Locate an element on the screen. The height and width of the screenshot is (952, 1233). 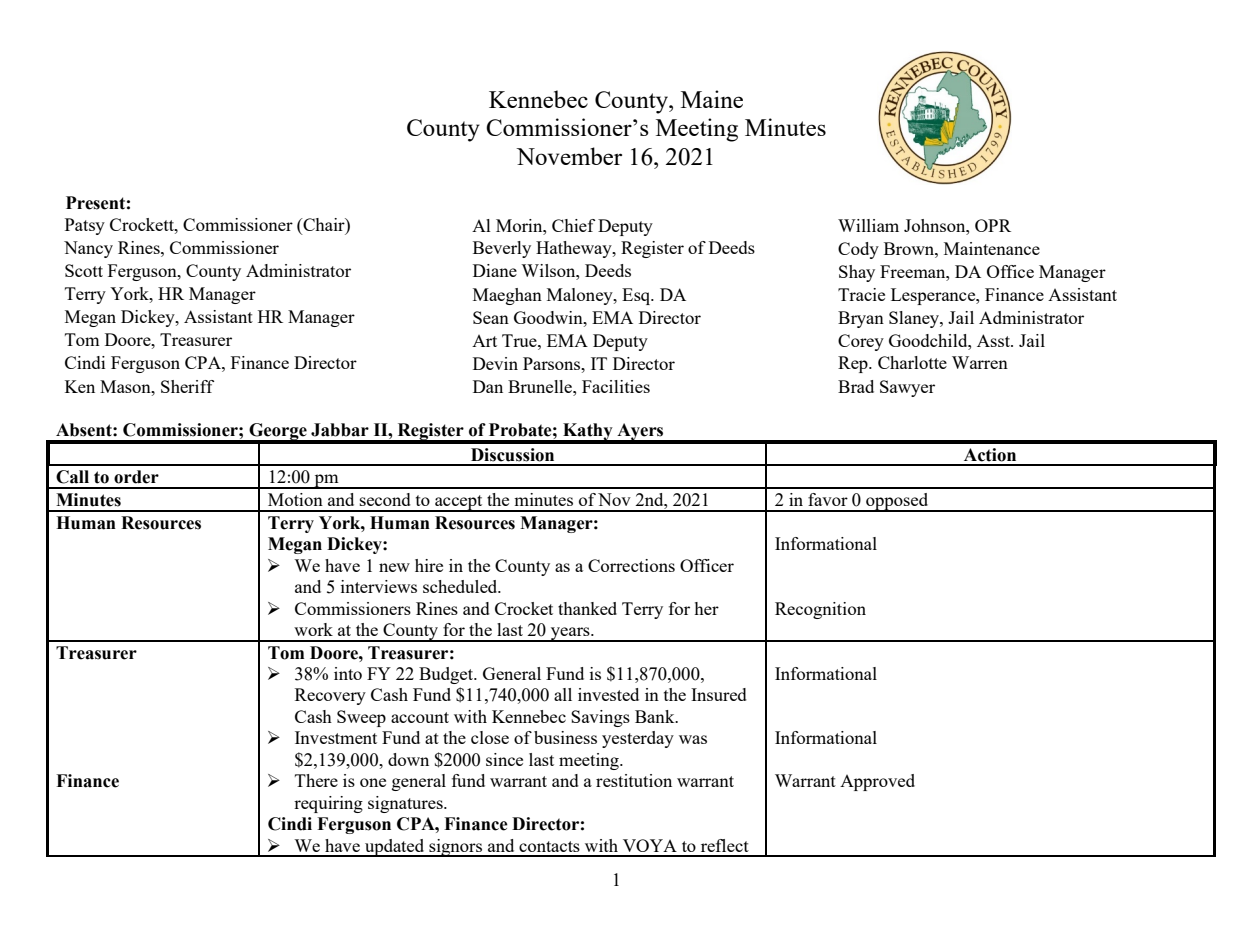
contacts is located at coordinates (549, 846).
